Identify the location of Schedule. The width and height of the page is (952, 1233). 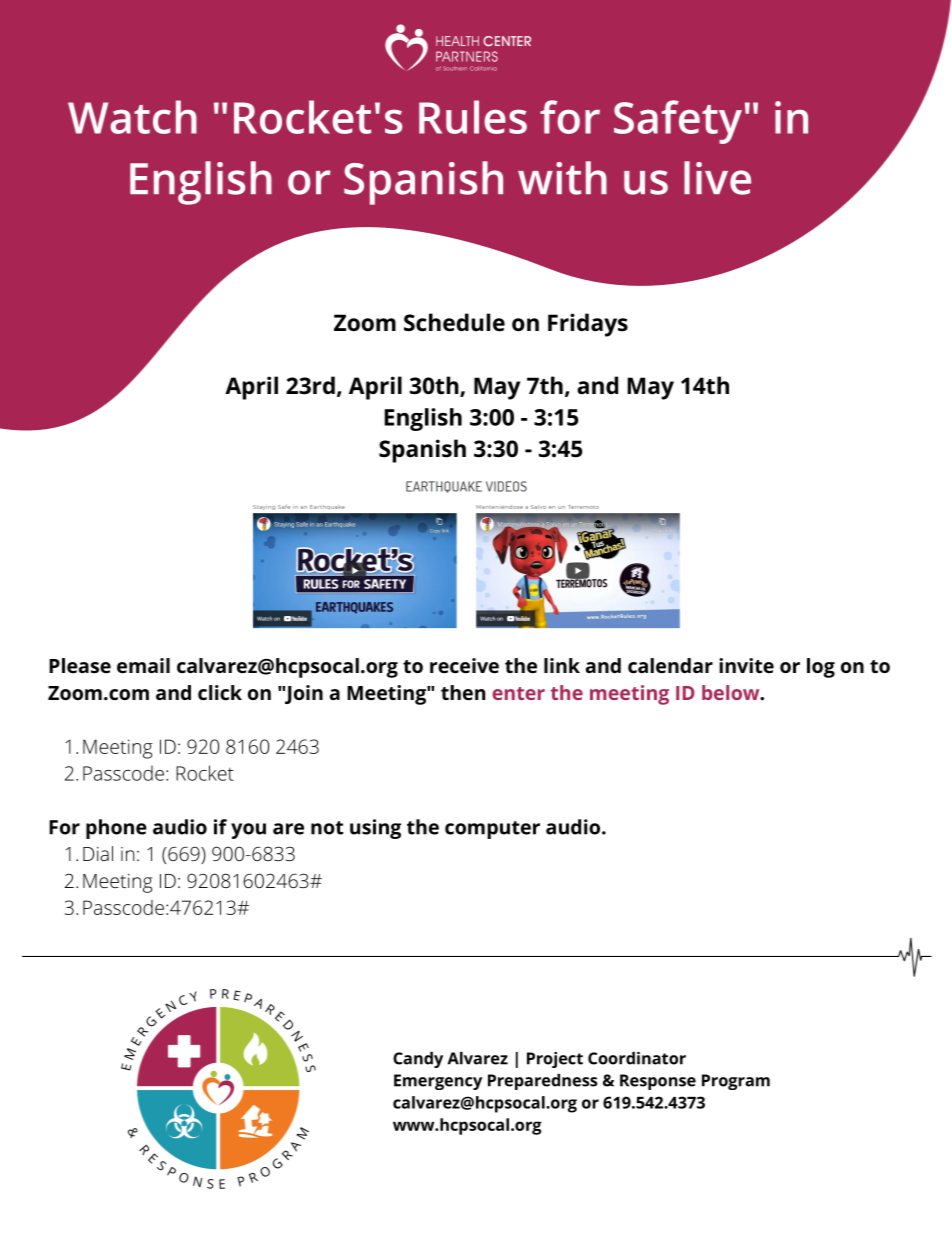
(454, 322).
